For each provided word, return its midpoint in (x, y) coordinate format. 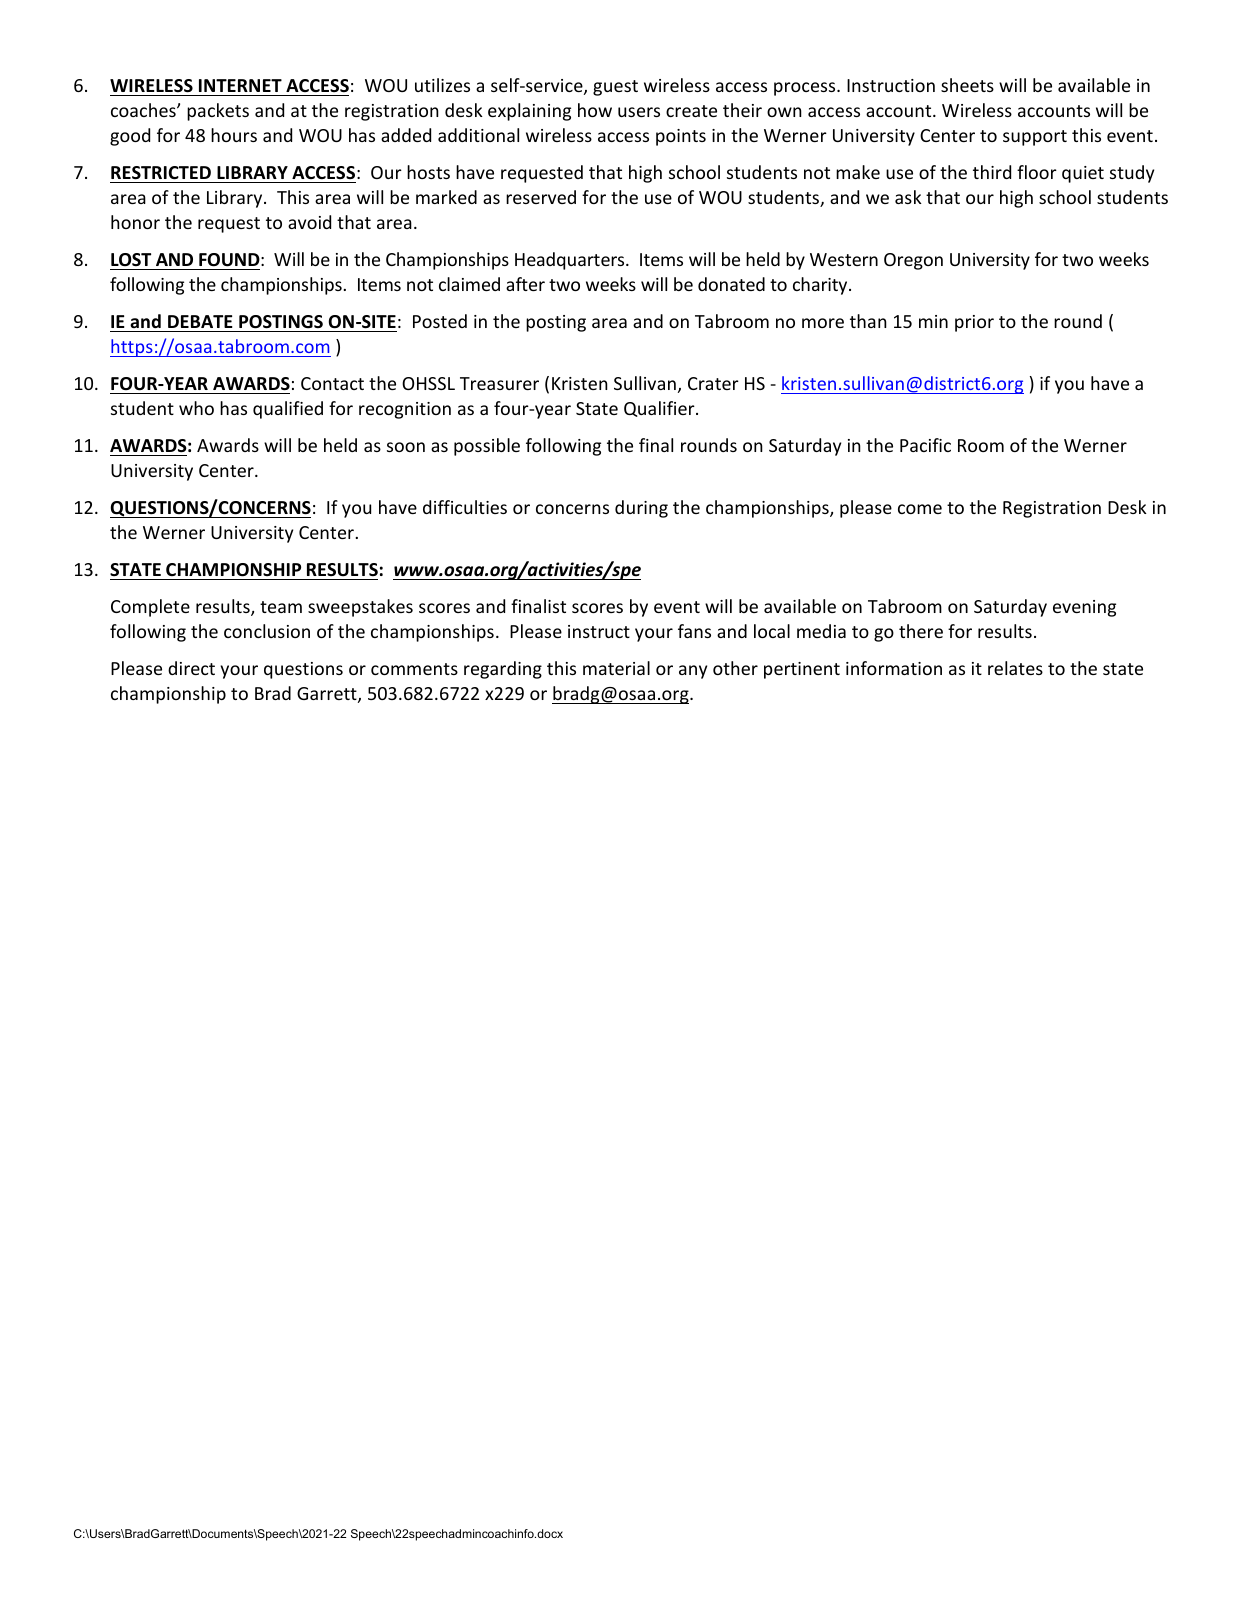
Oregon (913, 261)
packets (218, 112)
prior (974, 323)
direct (191, 668)
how (595, 110)
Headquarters (571, 261)
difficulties (465, 507)
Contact (332, 383)
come (920, 509)
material (616, 668)
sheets (967, 85)
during (641, 509)
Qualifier (660, 409)
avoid (309, 222)
